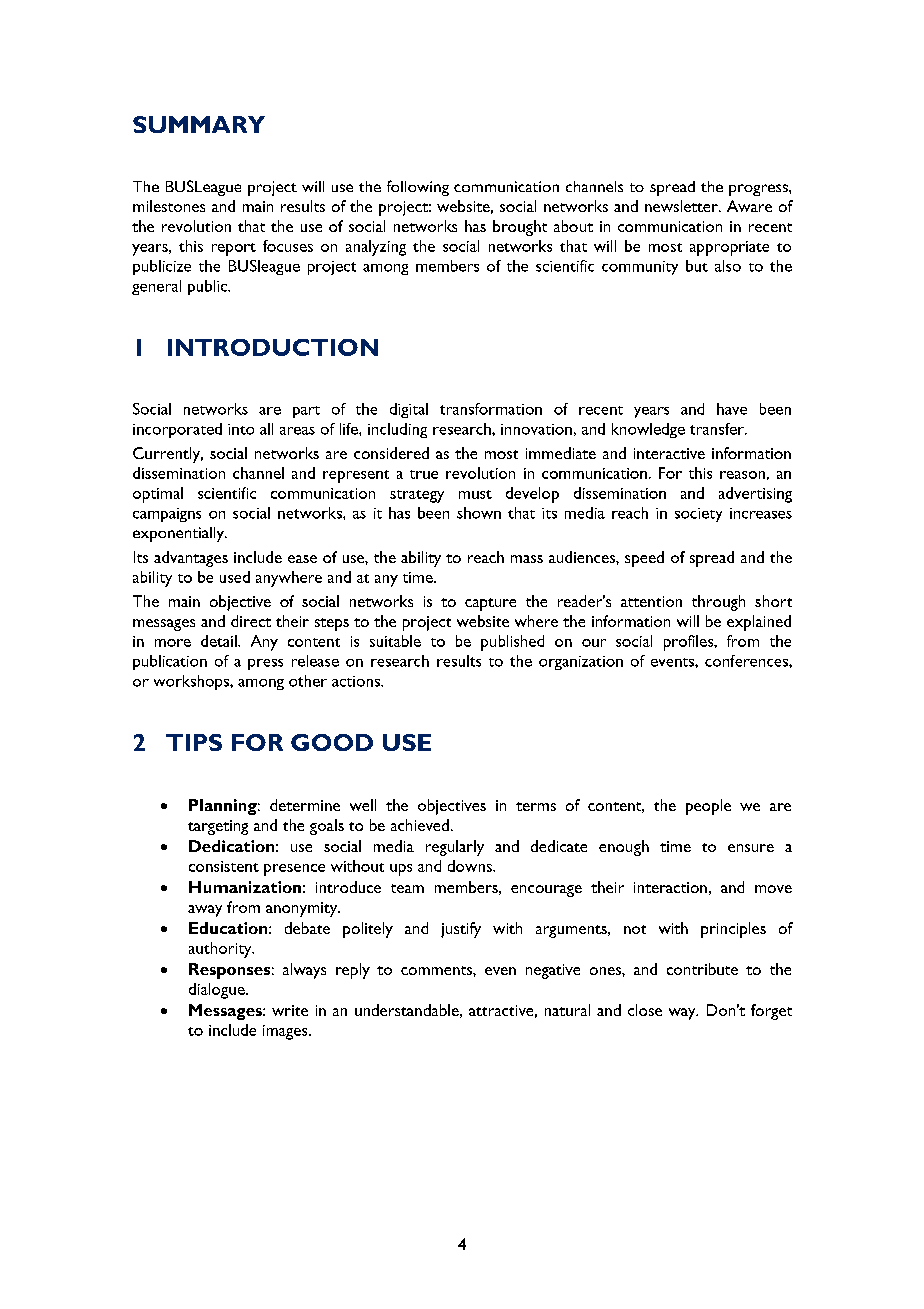 The height and width of the page is (1309, 924). What do you see at coordinates (718, 429) in the page?
I see `transfer` at bounding box center [718, 429].
